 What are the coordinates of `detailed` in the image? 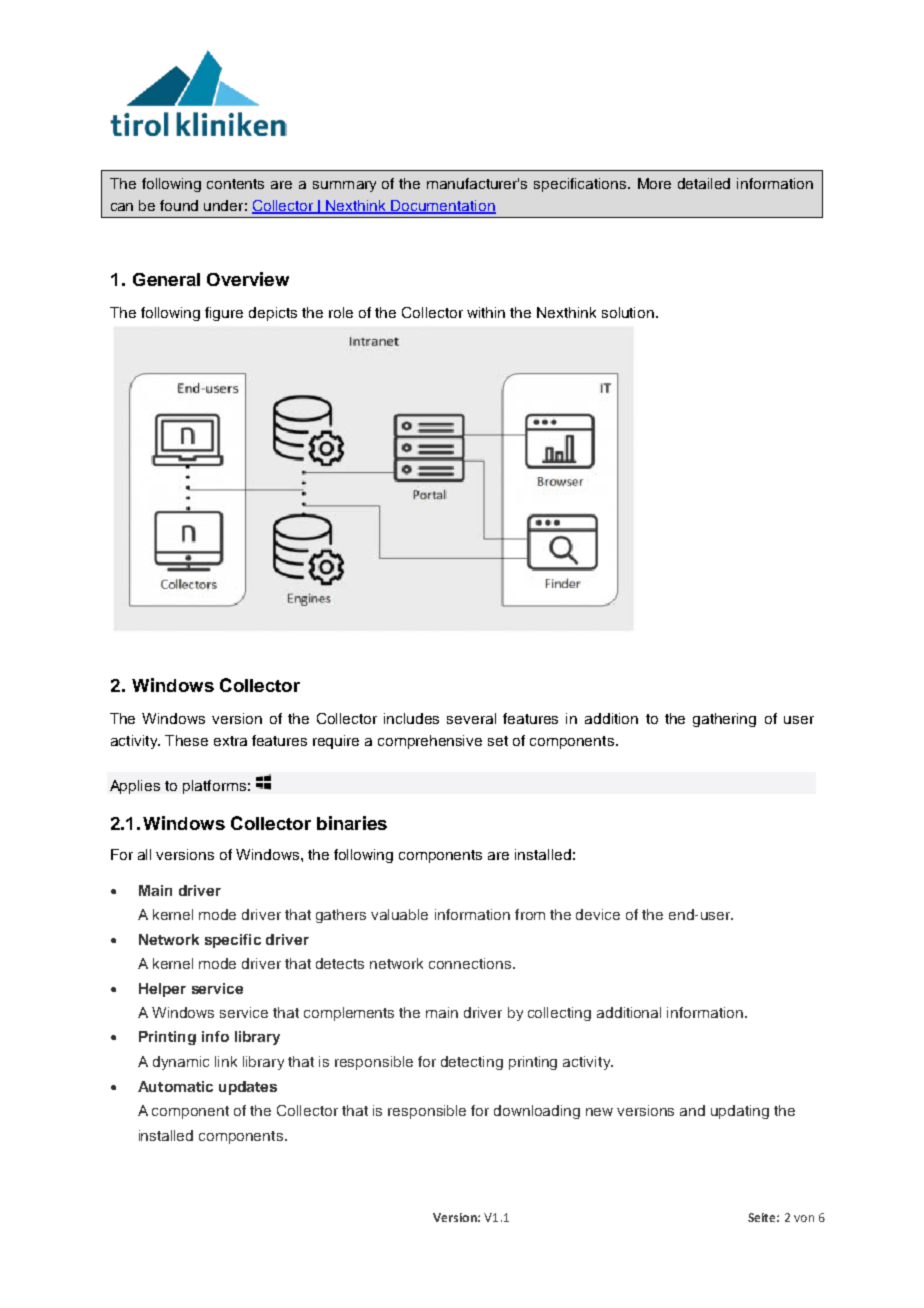 It's located at (704, 183).
